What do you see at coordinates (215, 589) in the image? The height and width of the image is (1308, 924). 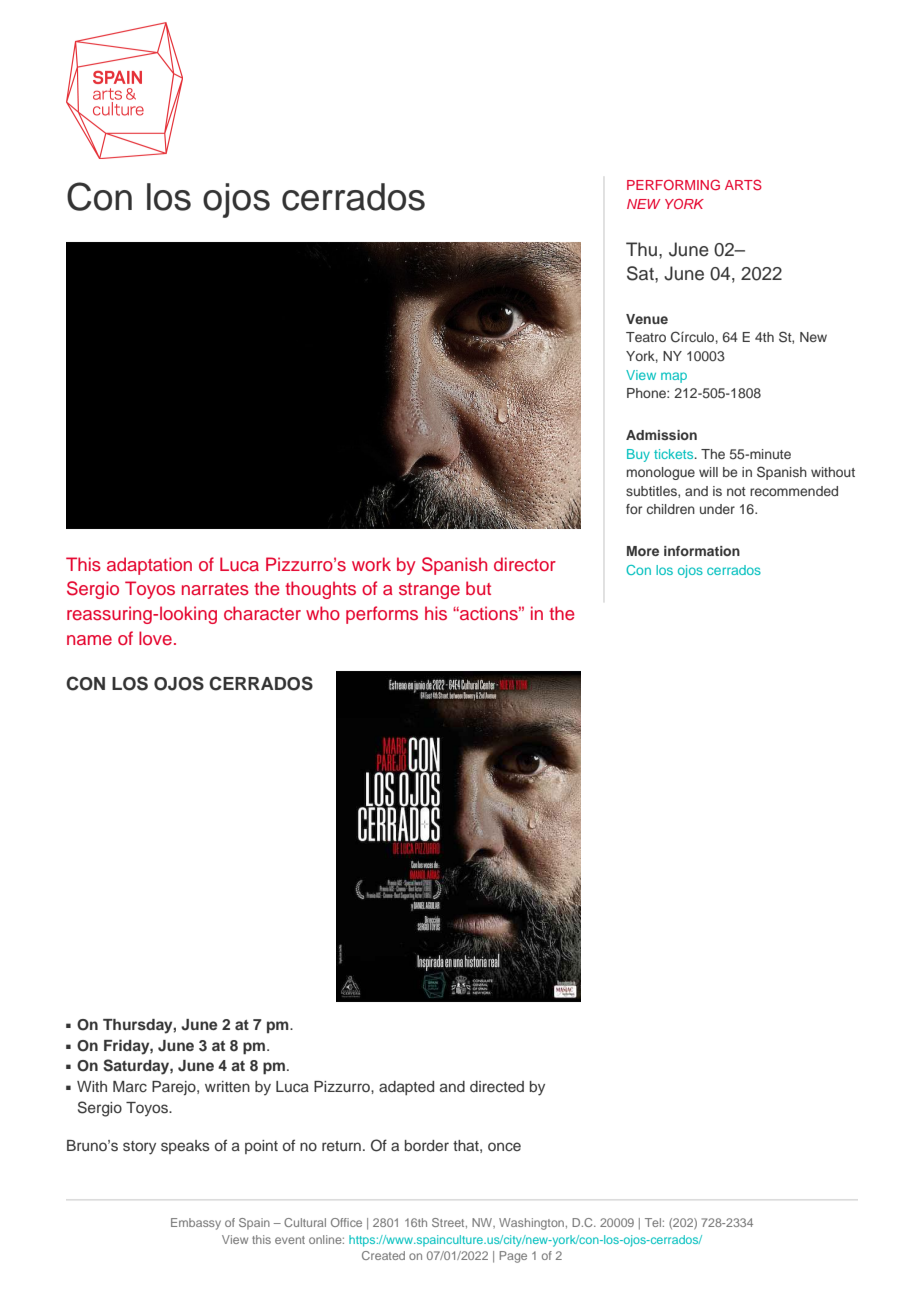 I see `narrates` at bounding box center [215, 589].
